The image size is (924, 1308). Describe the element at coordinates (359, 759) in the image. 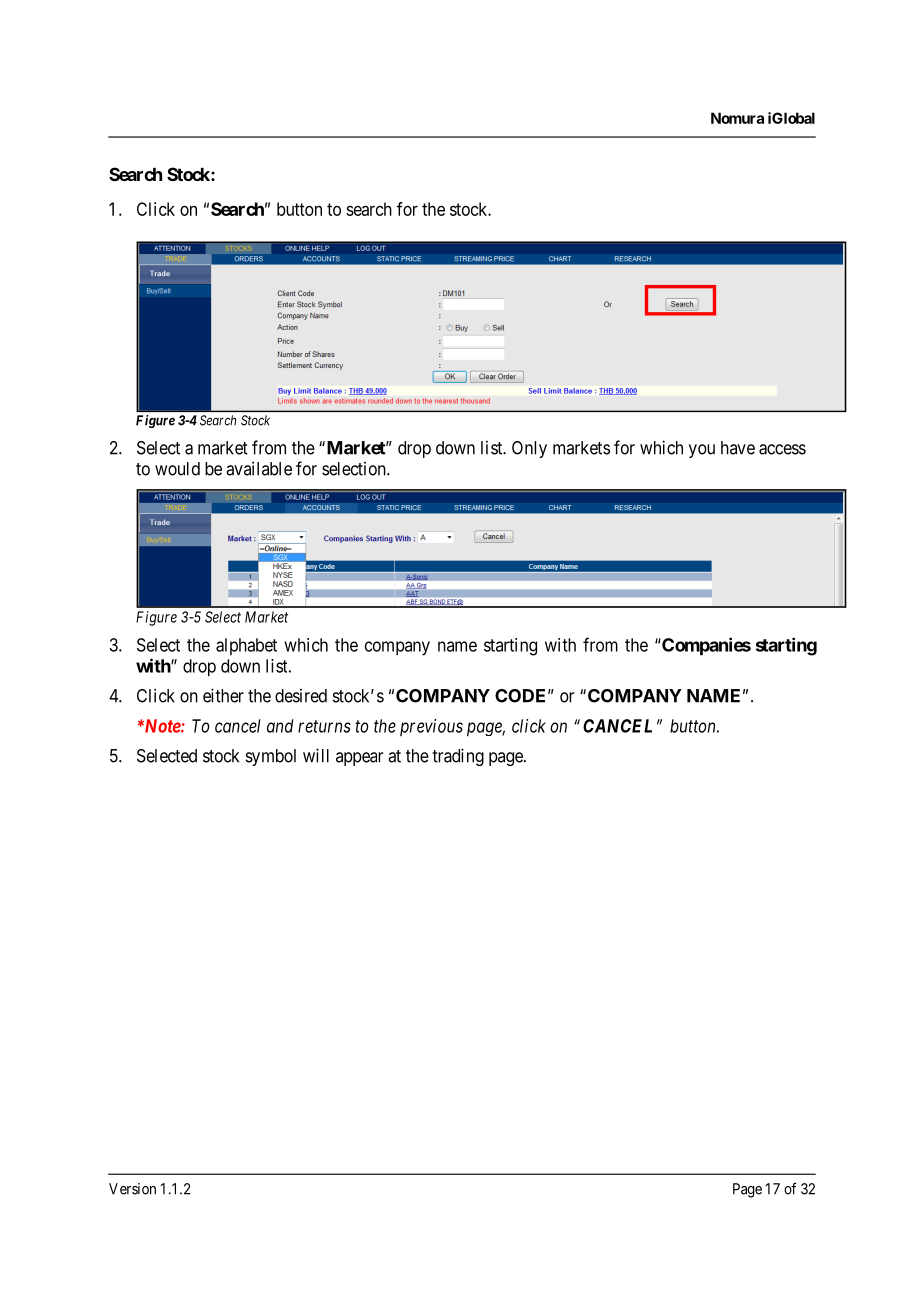

I see `appear` at that location.
